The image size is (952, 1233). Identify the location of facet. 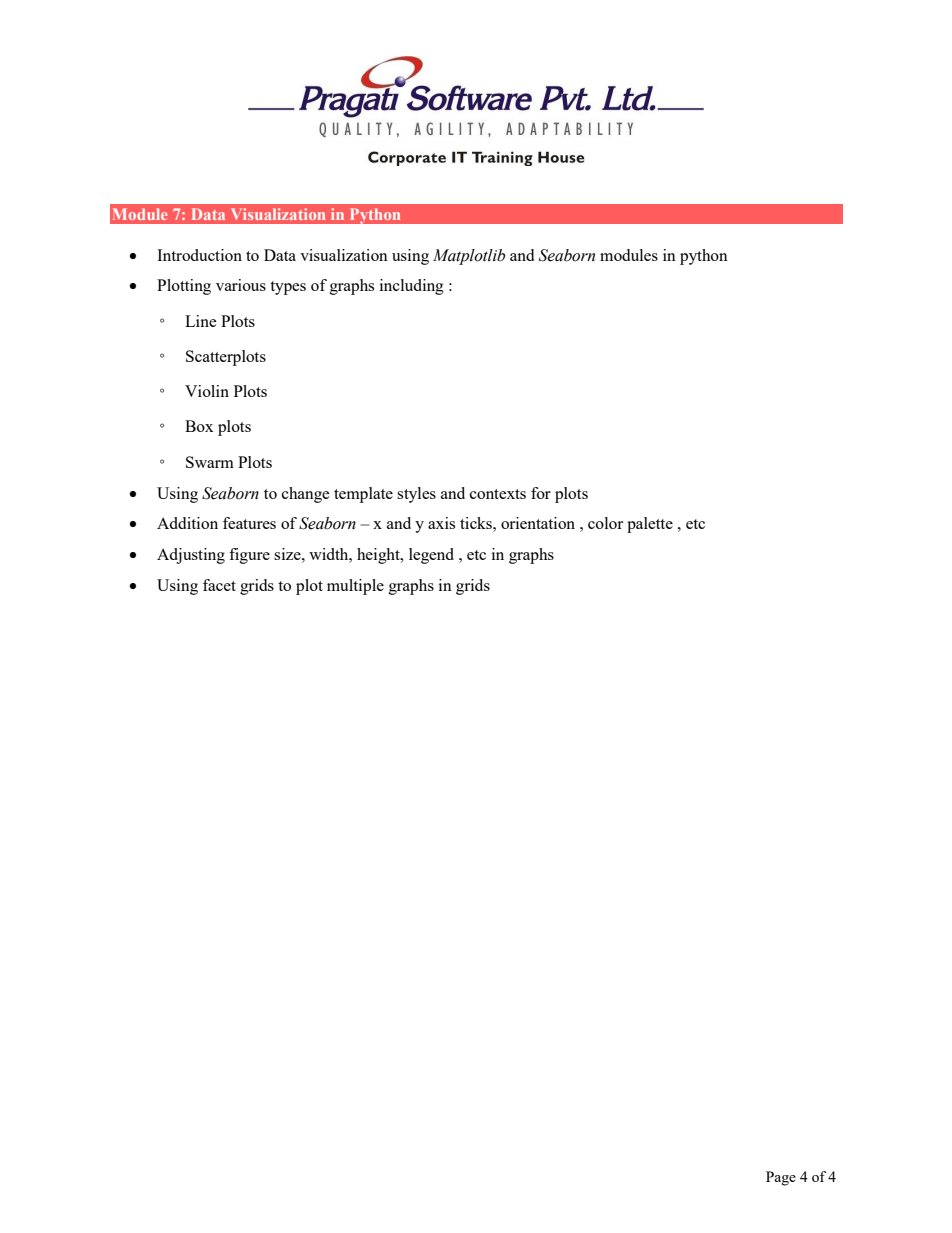
(219, 585).
